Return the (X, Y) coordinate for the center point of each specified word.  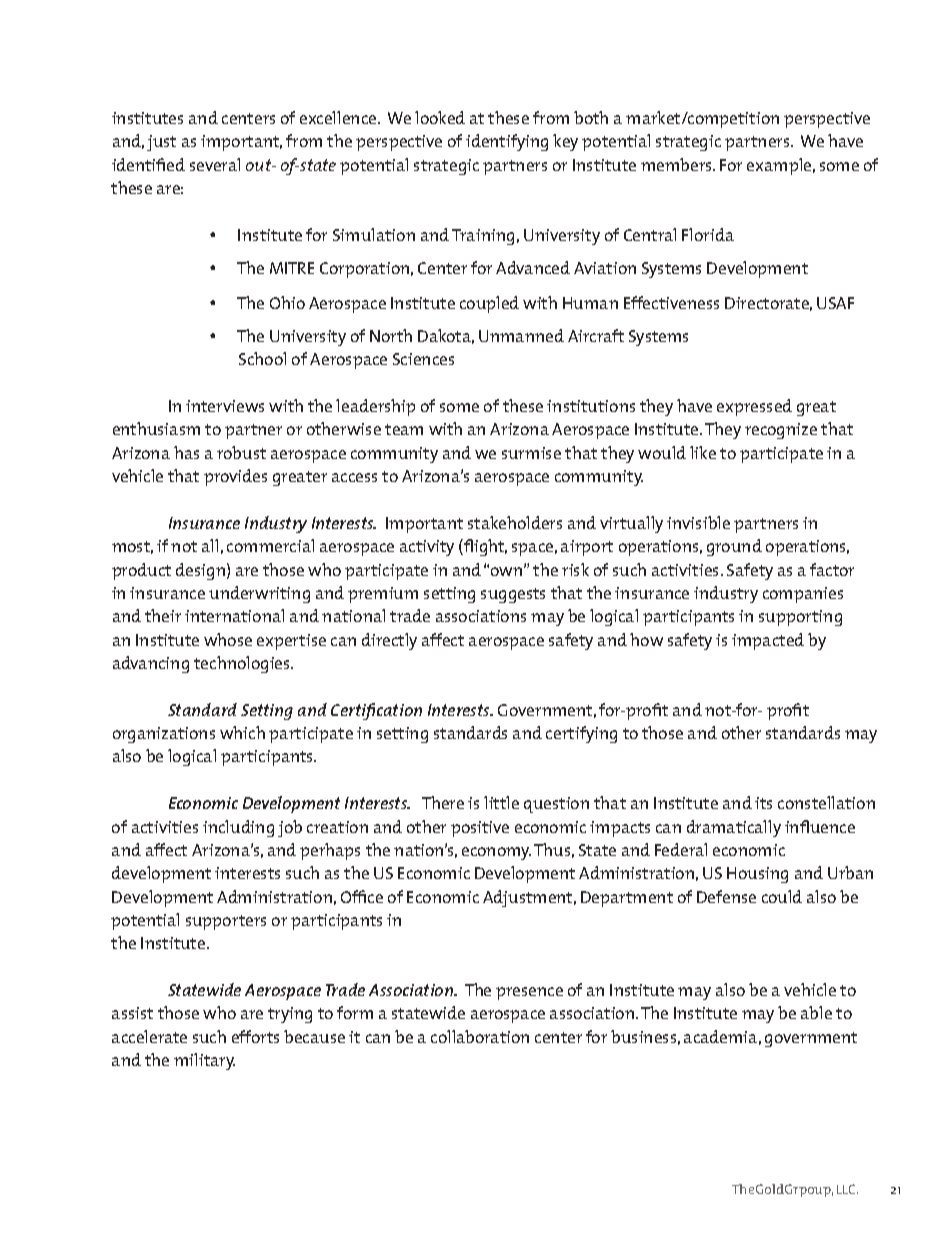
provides (235, 477)
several (215, 164)
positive (480, 829)
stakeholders (515, 522)
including (238, 828)
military (204, 1061)
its (763, 803)
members (677, 164)
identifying (507, 142)
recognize (781, 431)
